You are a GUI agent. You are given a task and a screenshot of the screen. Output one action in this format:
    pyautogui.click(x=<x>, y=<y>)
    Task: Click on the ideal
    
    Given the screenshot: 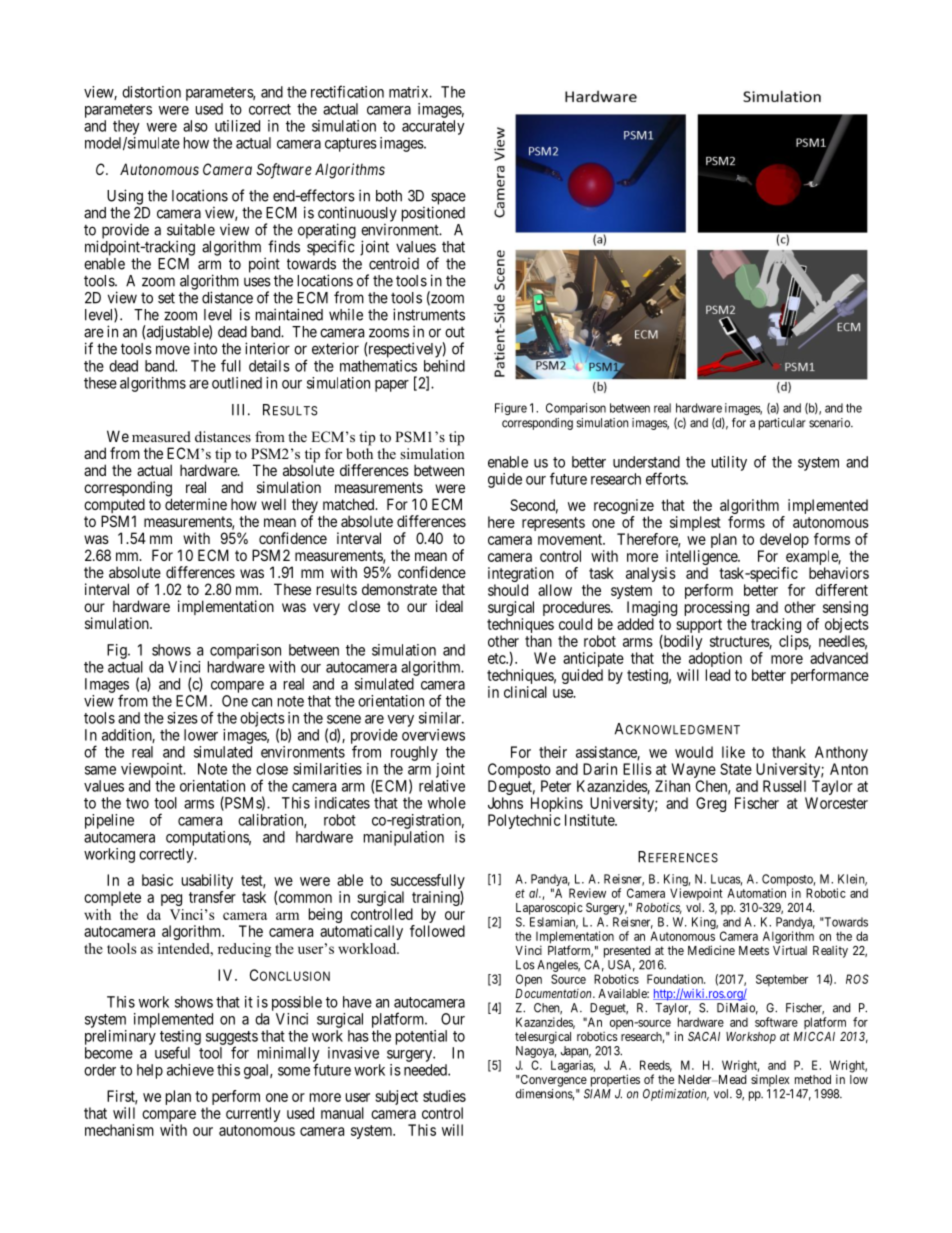 What is the action you would take?
    pyautogui.click(x=449, y=606)
